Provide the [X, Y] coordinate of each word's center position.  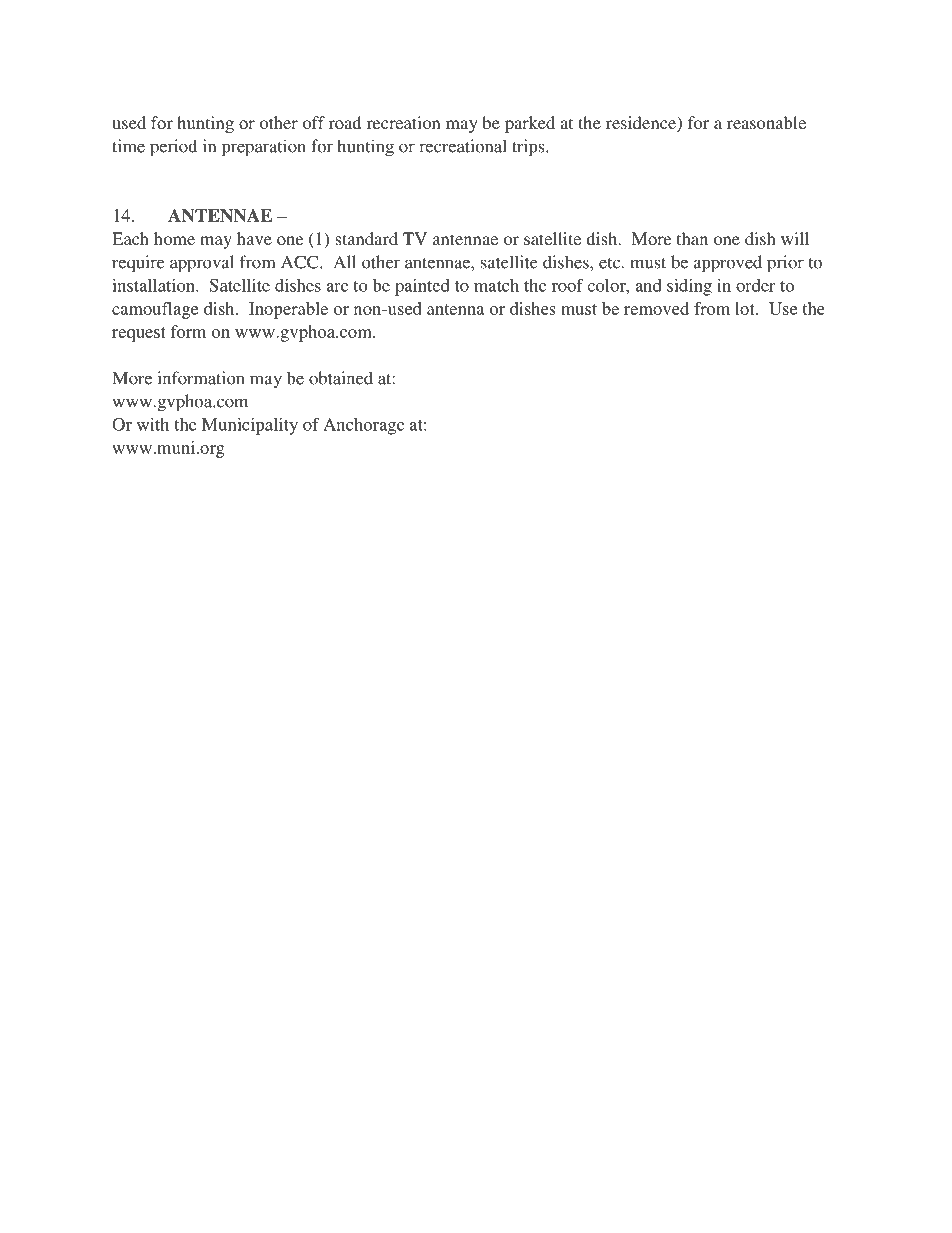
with [153, 424]
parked [530, 124]
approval [202, 264]
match [496, 285]
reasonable [766, 122]
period [173, 148]
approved [728, 264]
